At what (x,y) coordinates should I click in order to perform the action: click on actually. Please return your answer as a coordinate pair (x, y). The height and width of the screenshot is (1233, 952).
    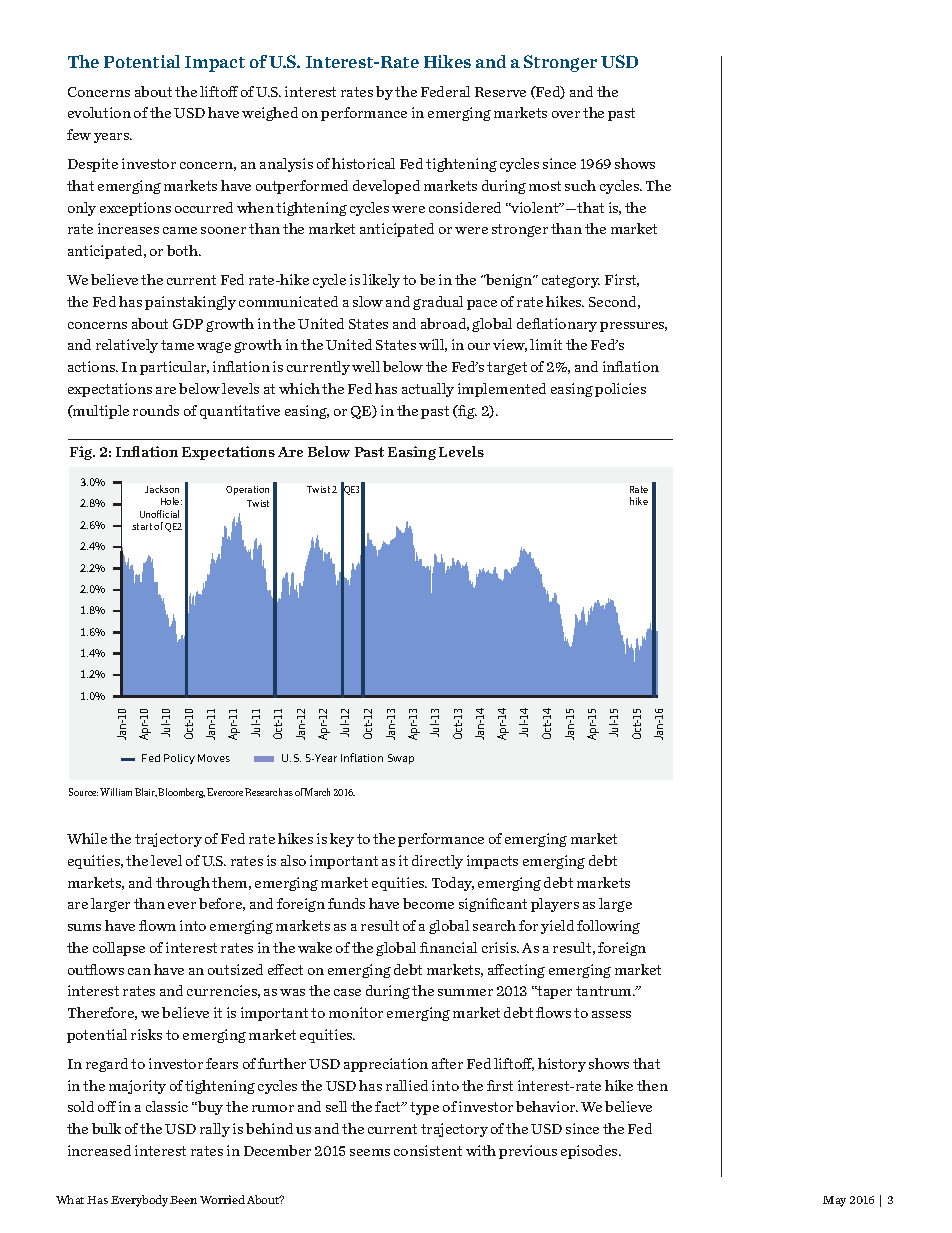
    Looking at the image, I should click on (428, 390).
